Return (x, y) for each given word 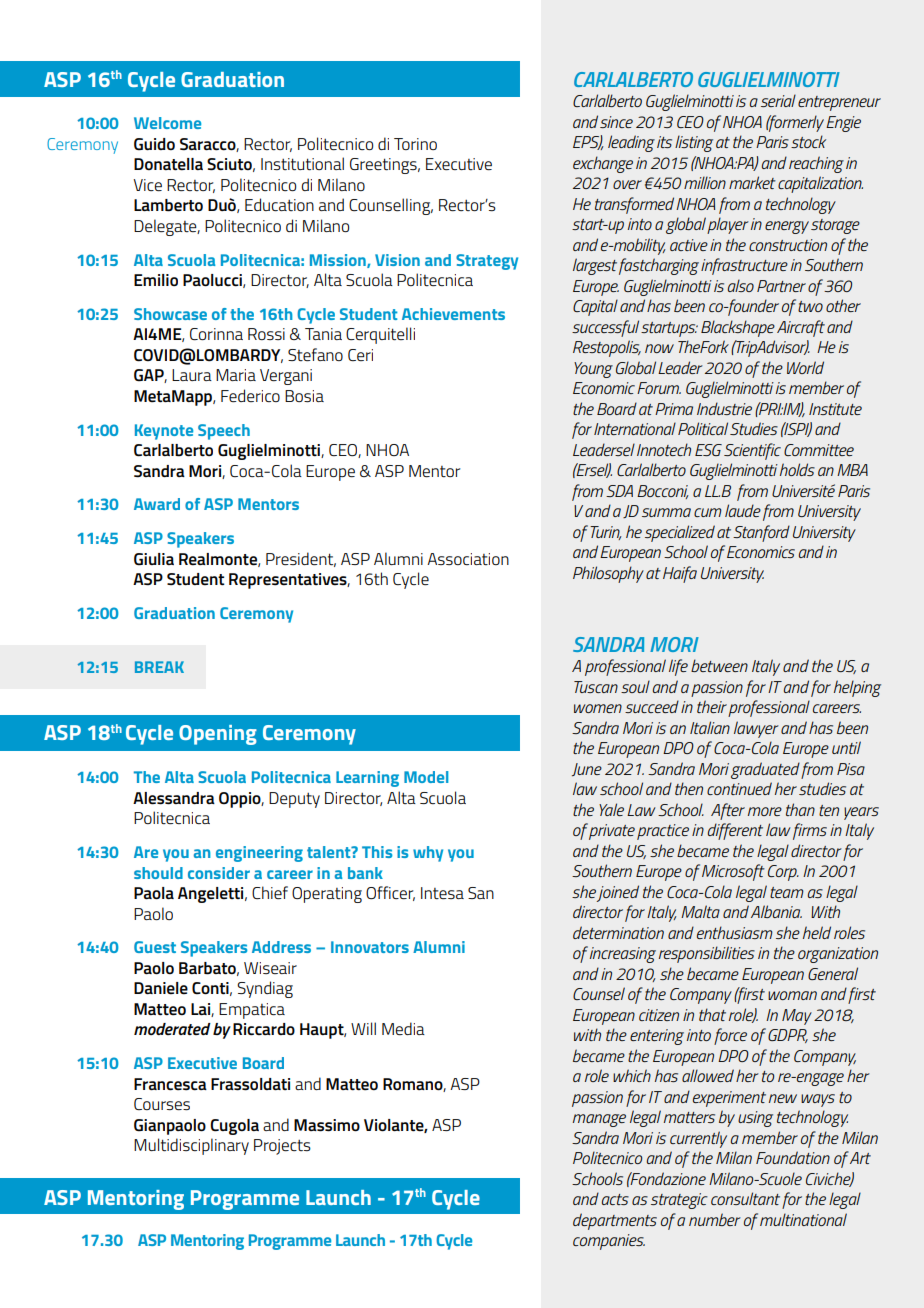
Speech (224, 432)
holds (797, 469)
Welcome (167, 123)
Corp (783, 873)
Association (468, 559)
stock (808, 141)
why (428, 854)
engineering (259, 854)
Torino (415, 144)
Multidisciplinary (191, 1146)
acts (615, 1199)
